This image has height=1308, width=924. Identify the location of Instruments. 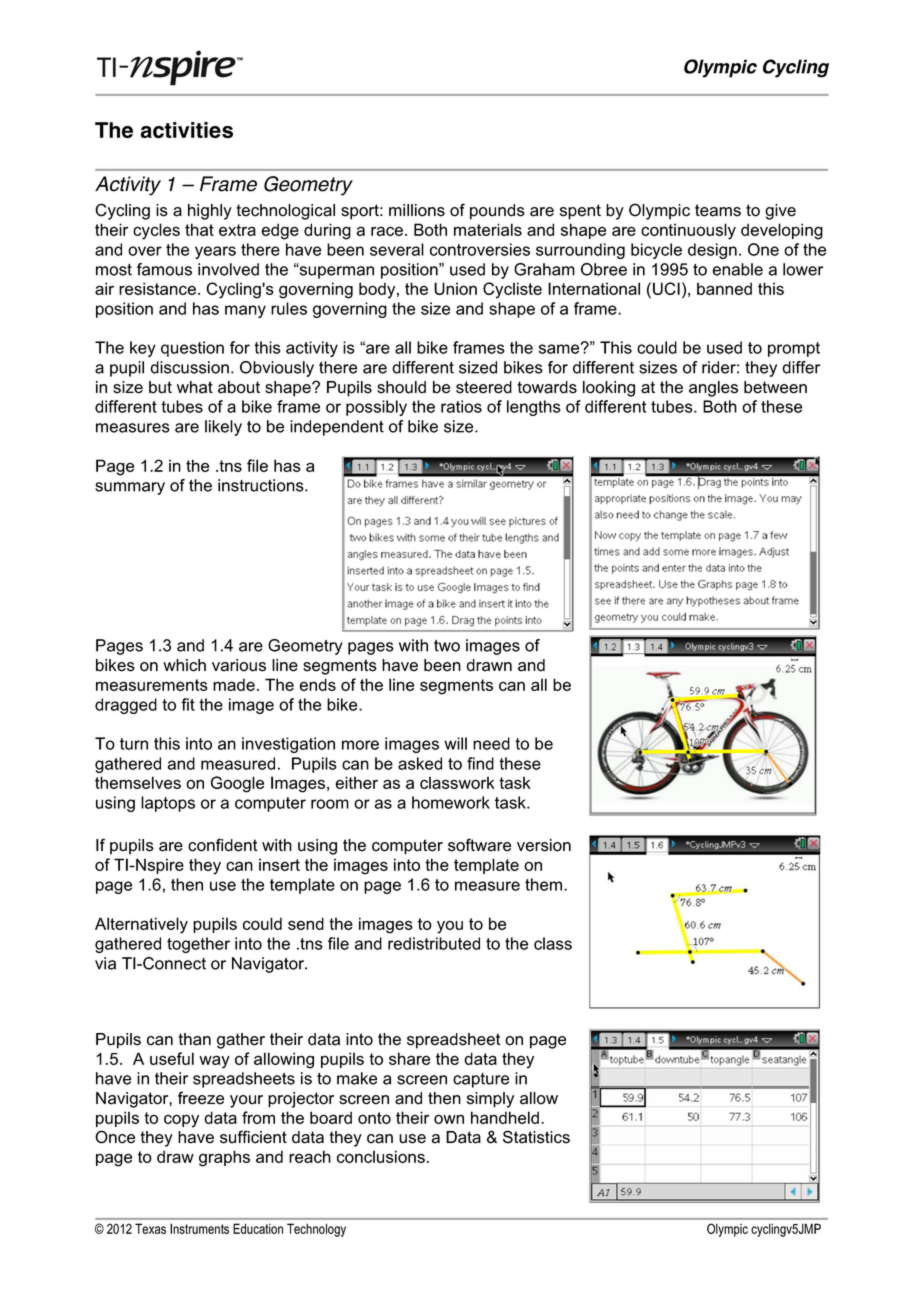
(199, 1228).
